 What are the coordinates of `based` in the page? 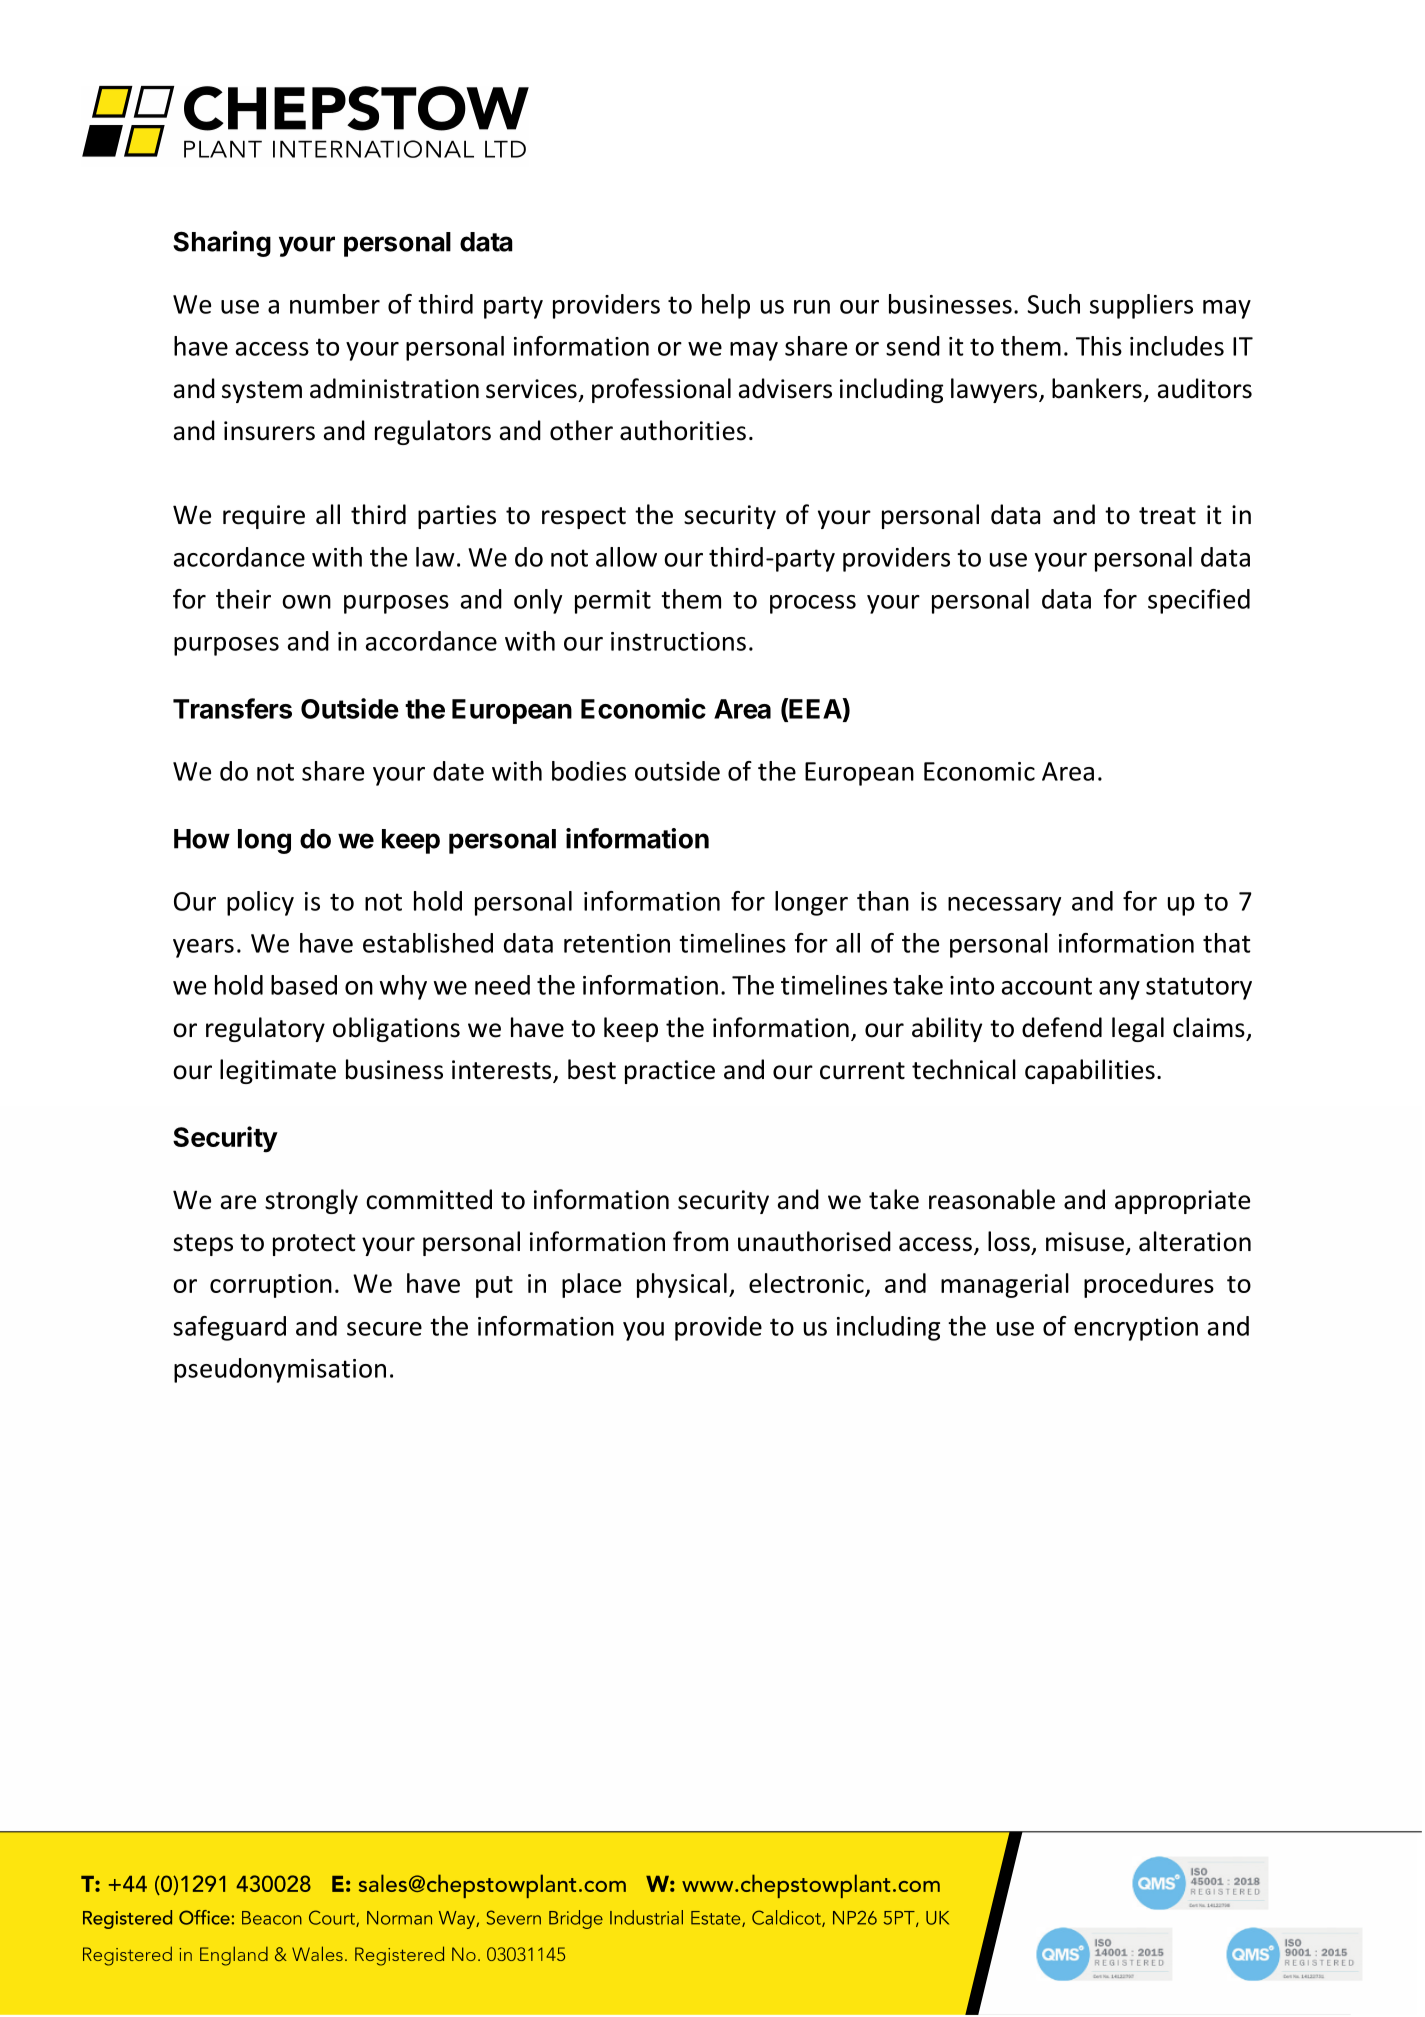 It's located at (304, 985).
